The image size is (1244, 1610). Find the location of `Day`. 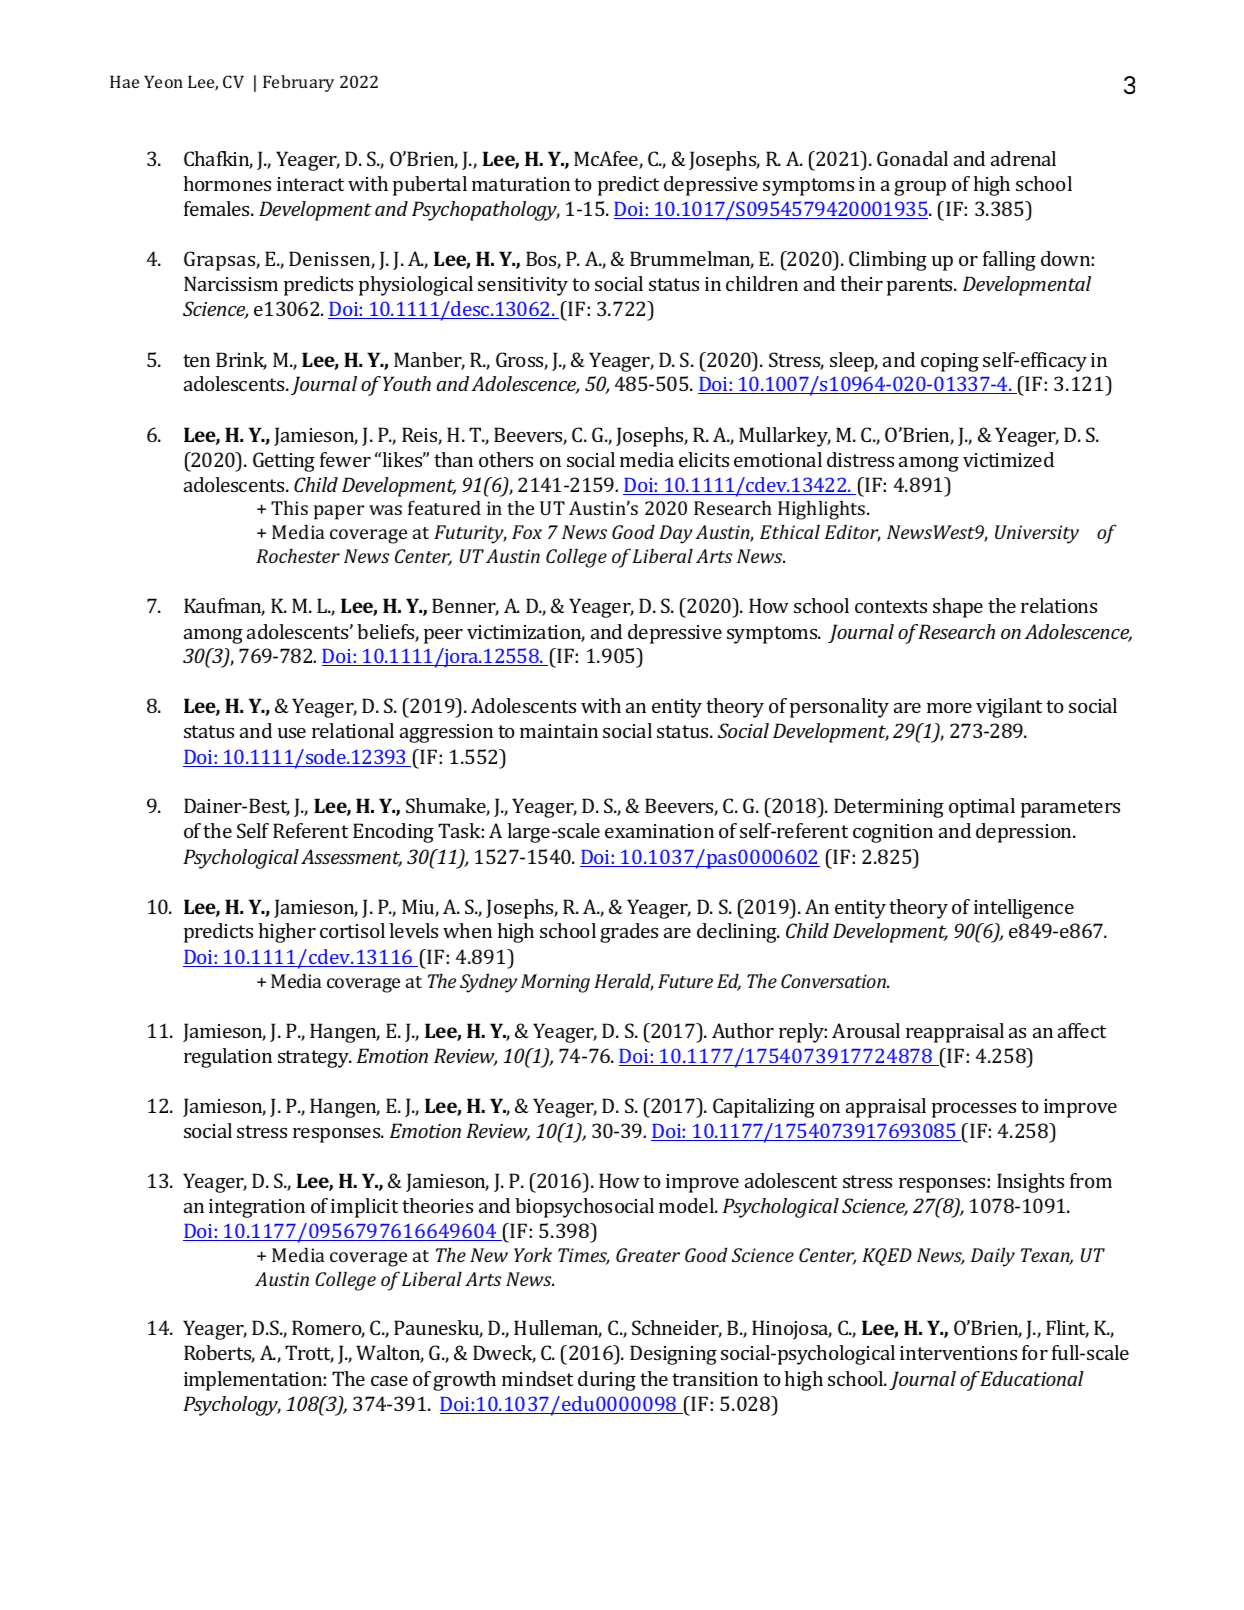

Day is located at coordinates (676, 534).
